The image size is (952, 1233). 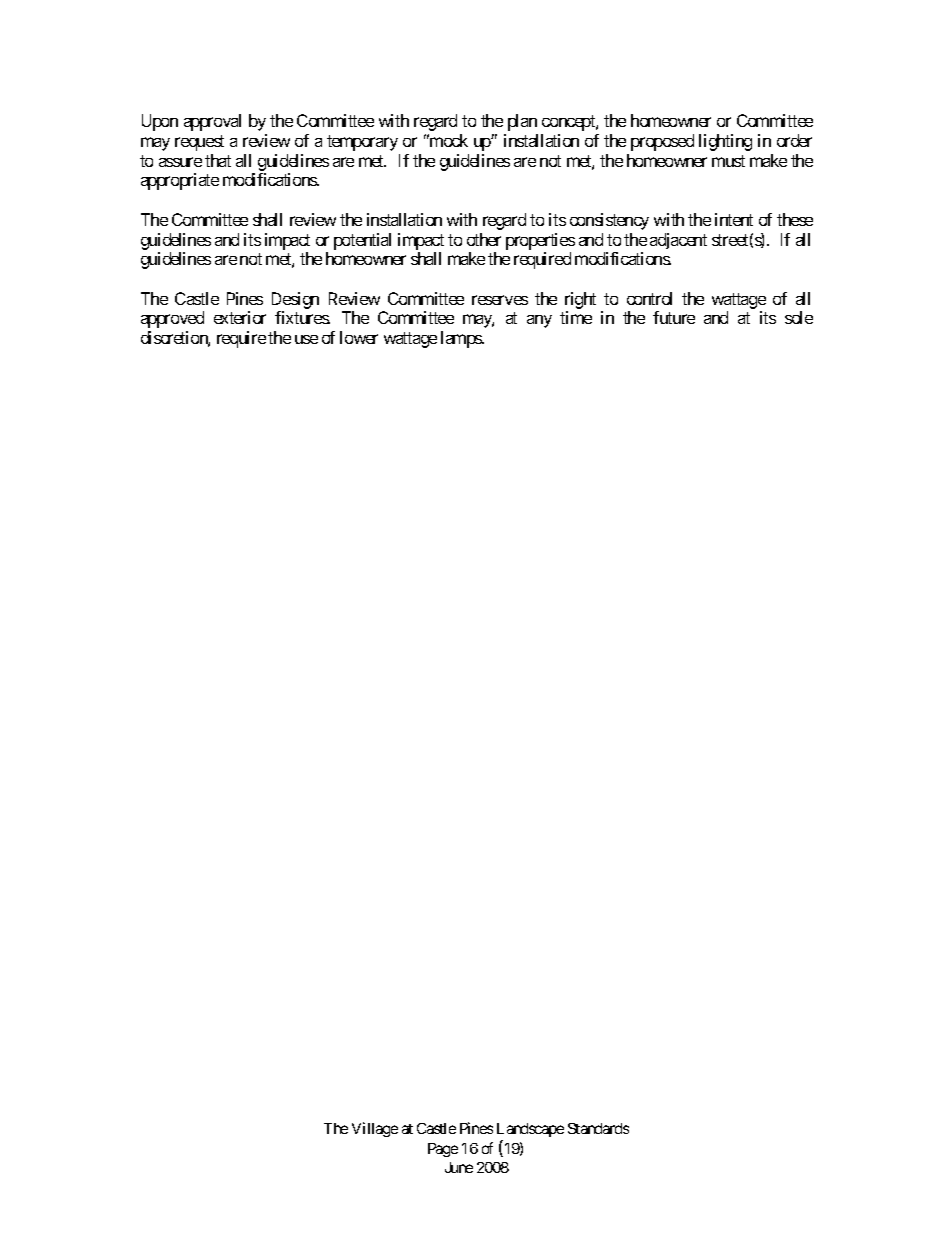 I want to click on Village, so click(x=375, y=1129).
